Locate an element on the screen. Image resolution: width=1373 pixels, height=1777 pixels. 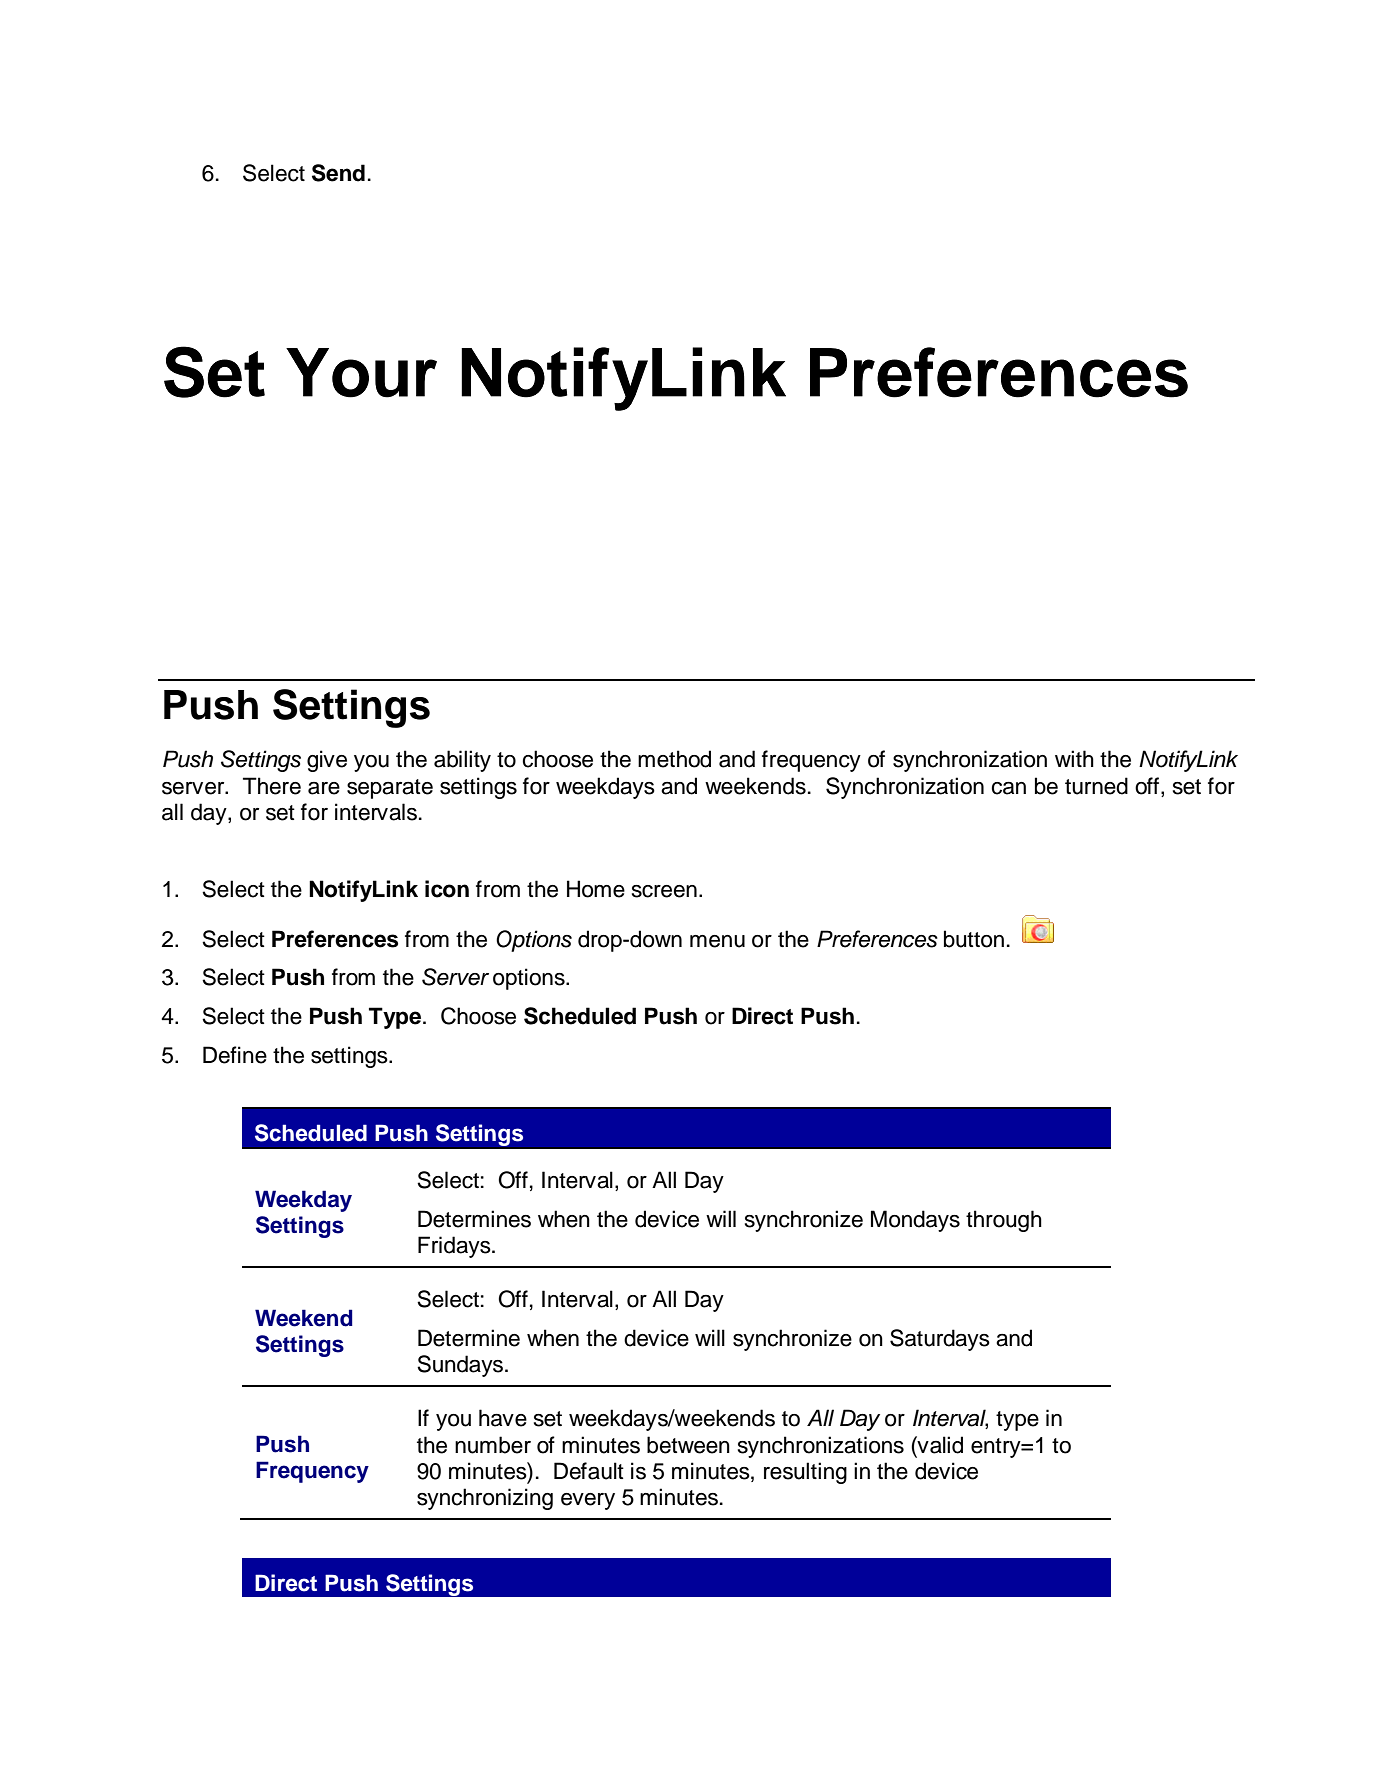
through is located at coordinates (1004, 1221).
